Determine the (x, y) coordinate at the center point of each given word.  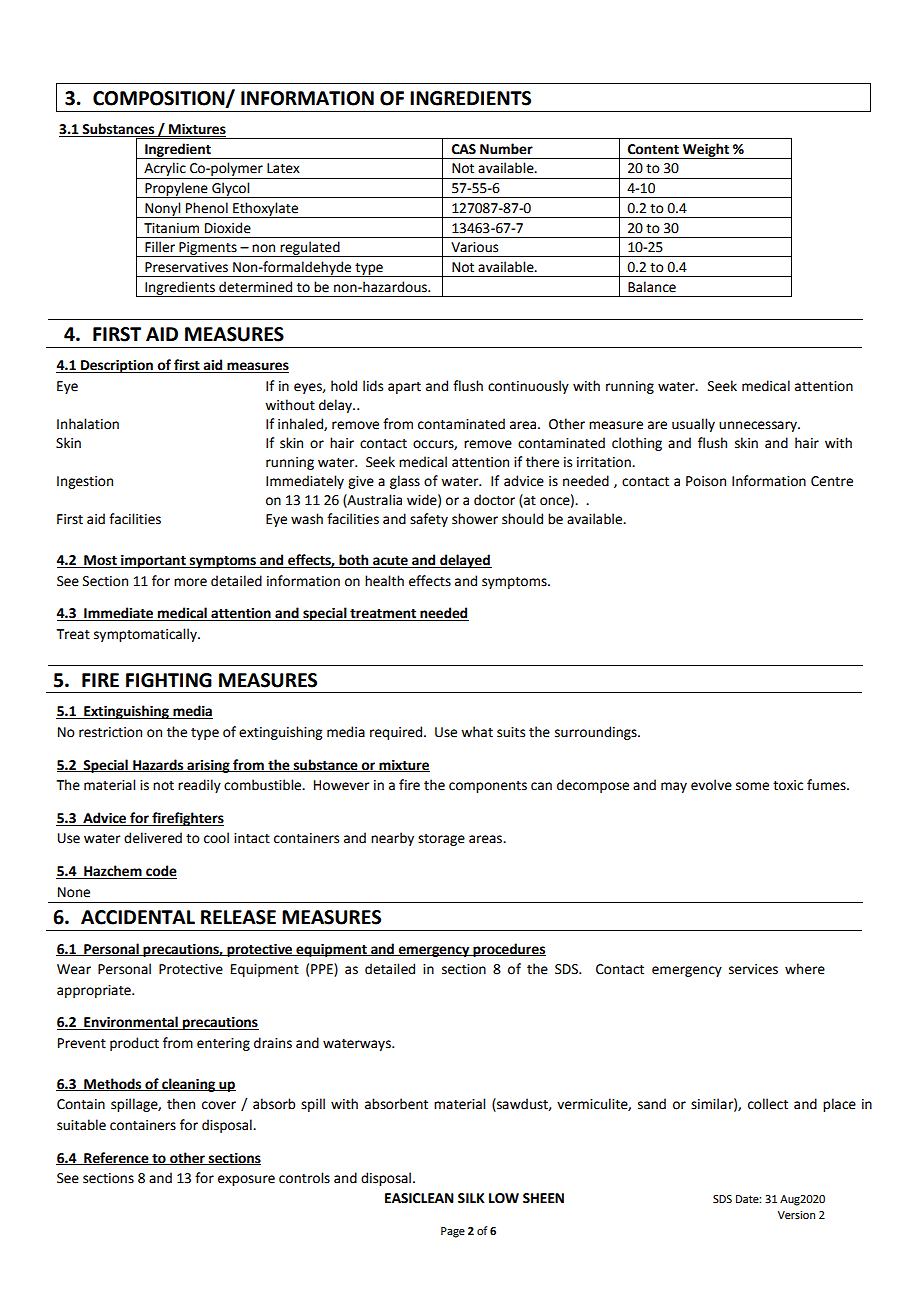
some (752, 786)
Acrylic (165, 170)
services (753, 969)
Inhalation (88, 424)
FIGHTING (169, 680)
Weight (706, 151)
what (477, 732)
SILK (471, 1198)
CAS (464, 149)
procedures (508, 950)
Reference (116, 1158)
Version (796, 1215)
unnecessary (759, 426)
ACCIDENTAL (138, 917)
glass (405, 482)
